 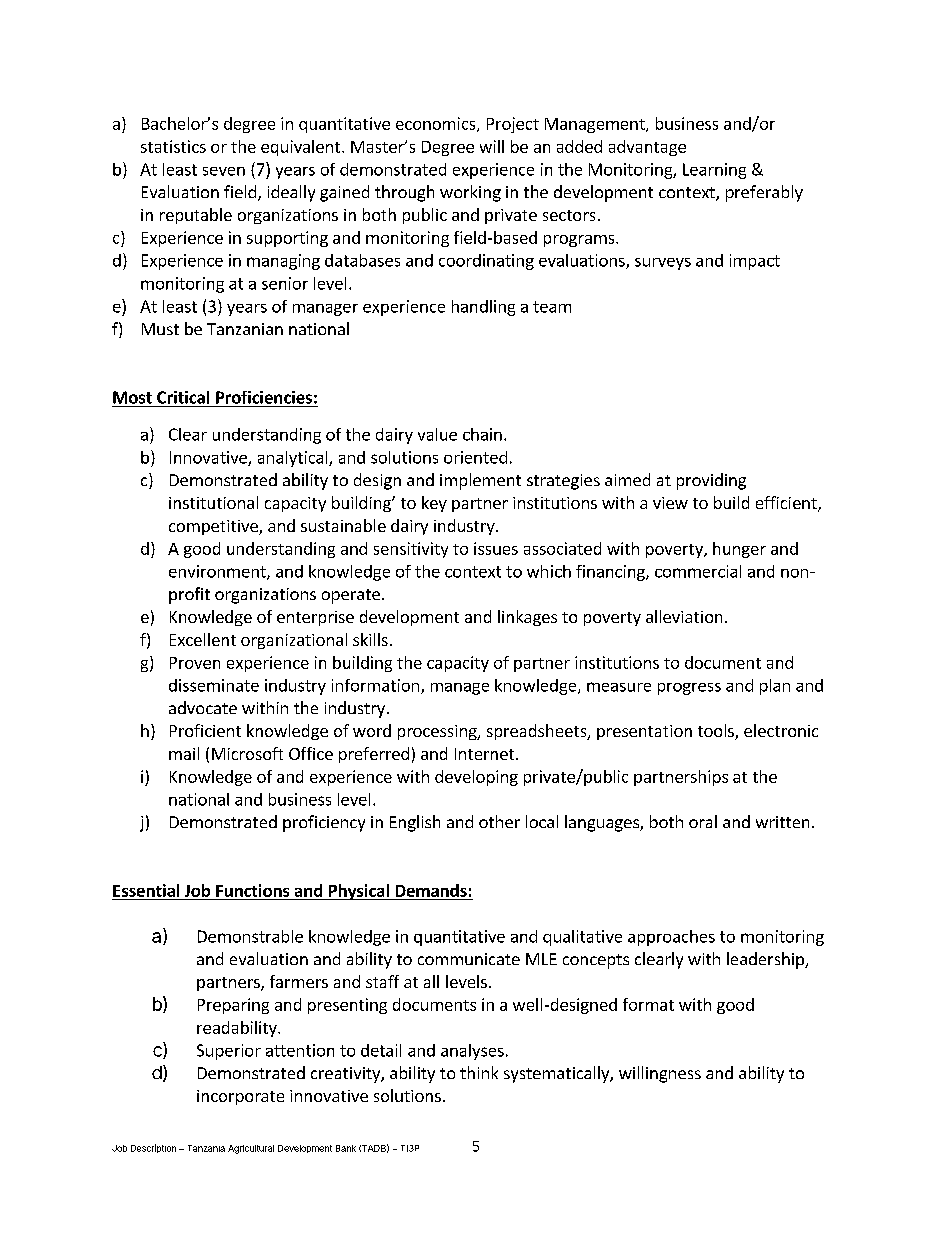 What do you see at coordinates (527, 618) in the screenshot?
I see `linkages` at bounding box center [527, 618].
